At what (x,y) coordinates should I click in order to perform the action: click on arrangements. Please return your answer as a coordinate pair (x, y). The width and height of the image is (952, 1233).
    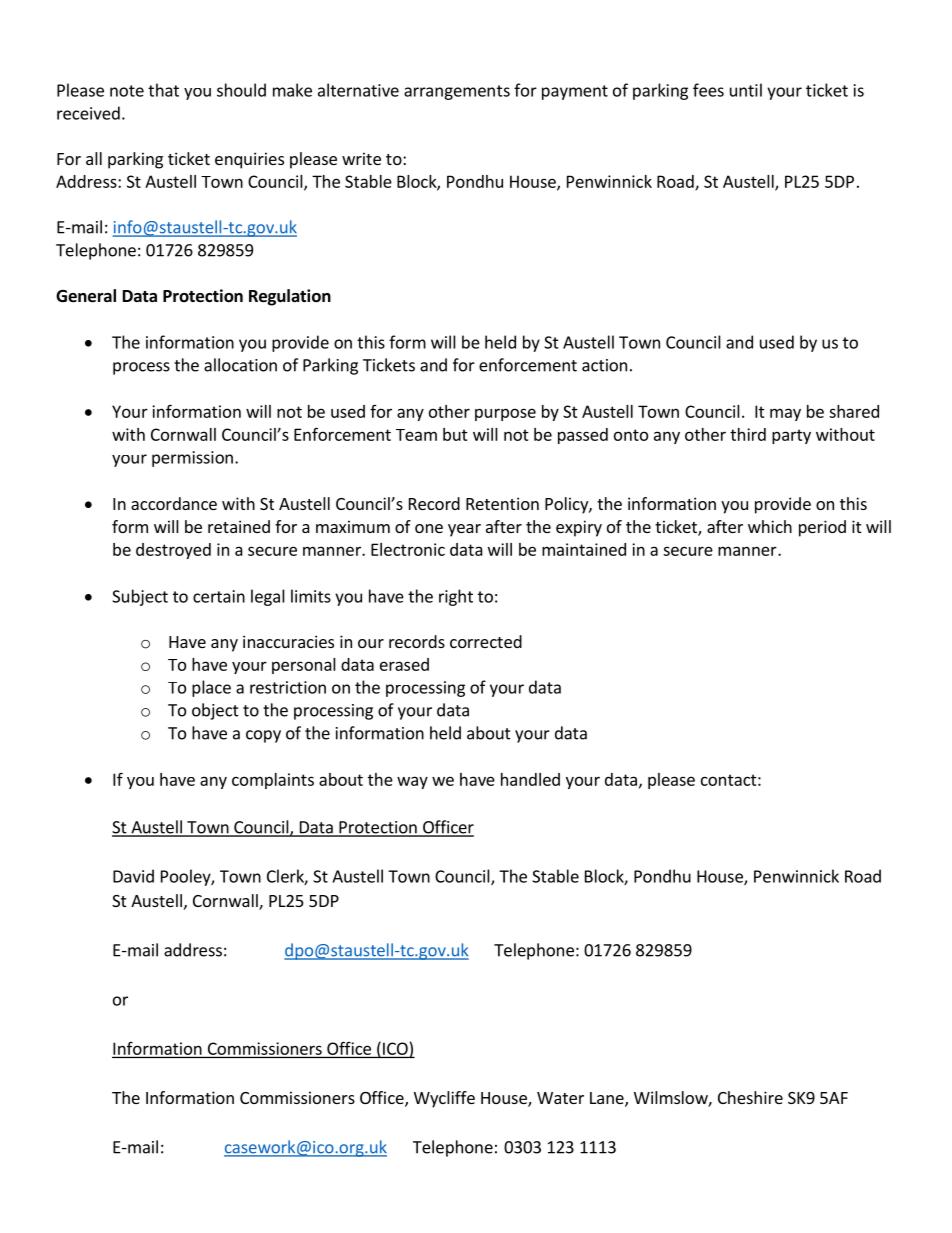
    Looking at the image, I should click on (457, 92).
